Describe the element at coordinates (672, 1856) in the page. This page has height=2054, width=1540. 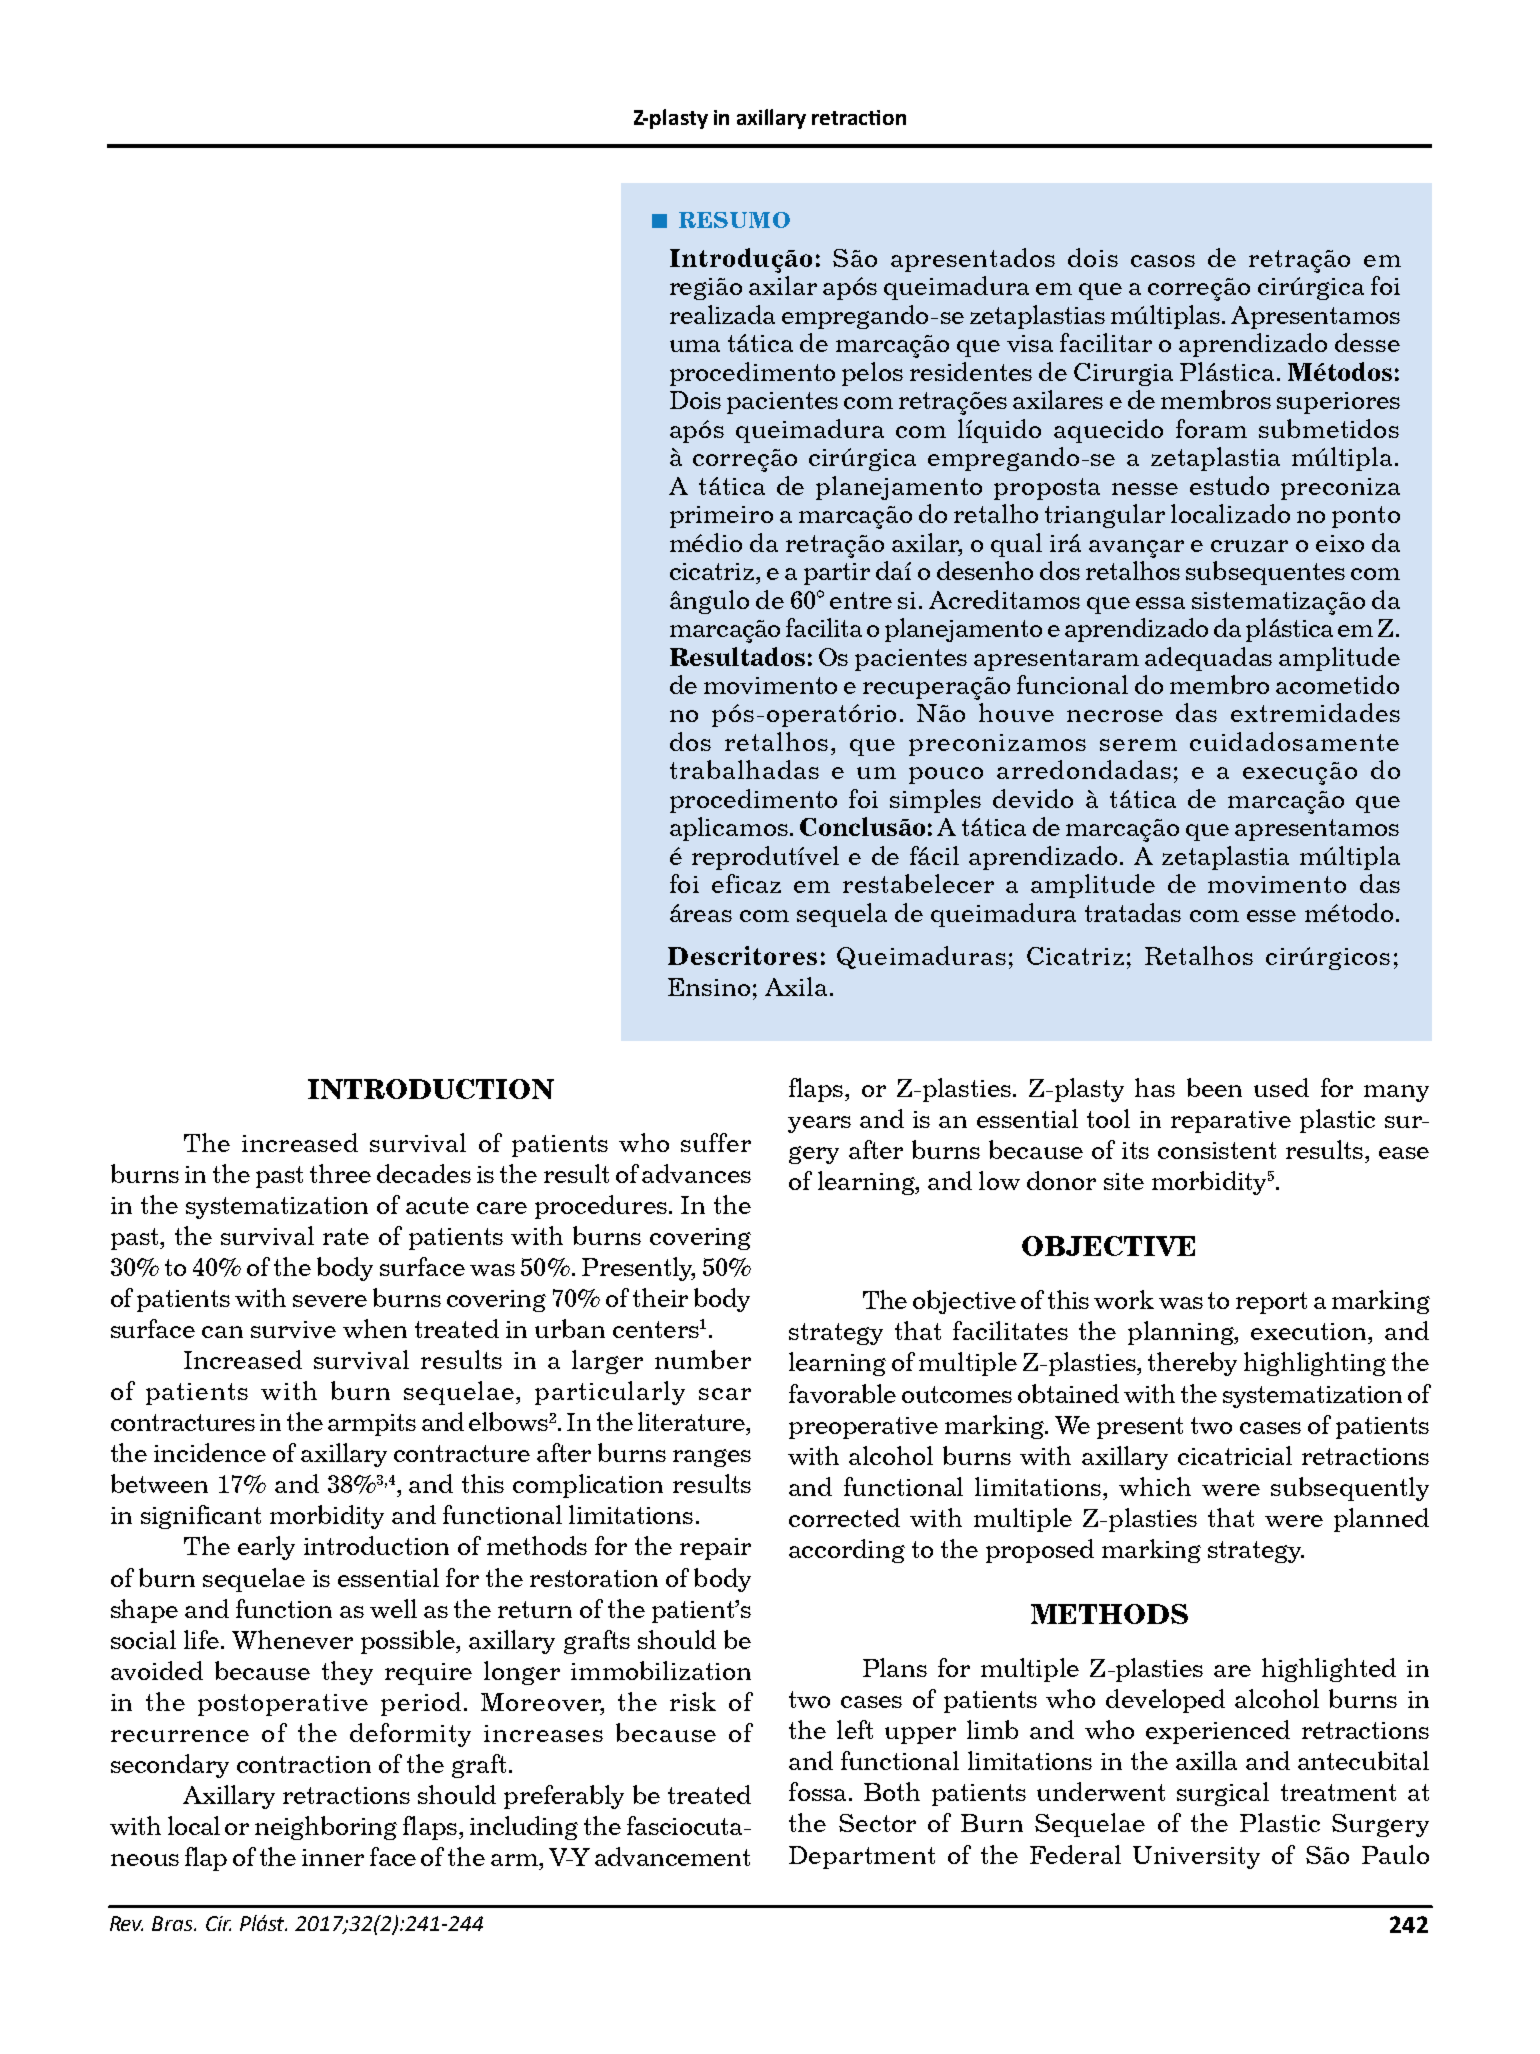
I see `advancement` at that location.
